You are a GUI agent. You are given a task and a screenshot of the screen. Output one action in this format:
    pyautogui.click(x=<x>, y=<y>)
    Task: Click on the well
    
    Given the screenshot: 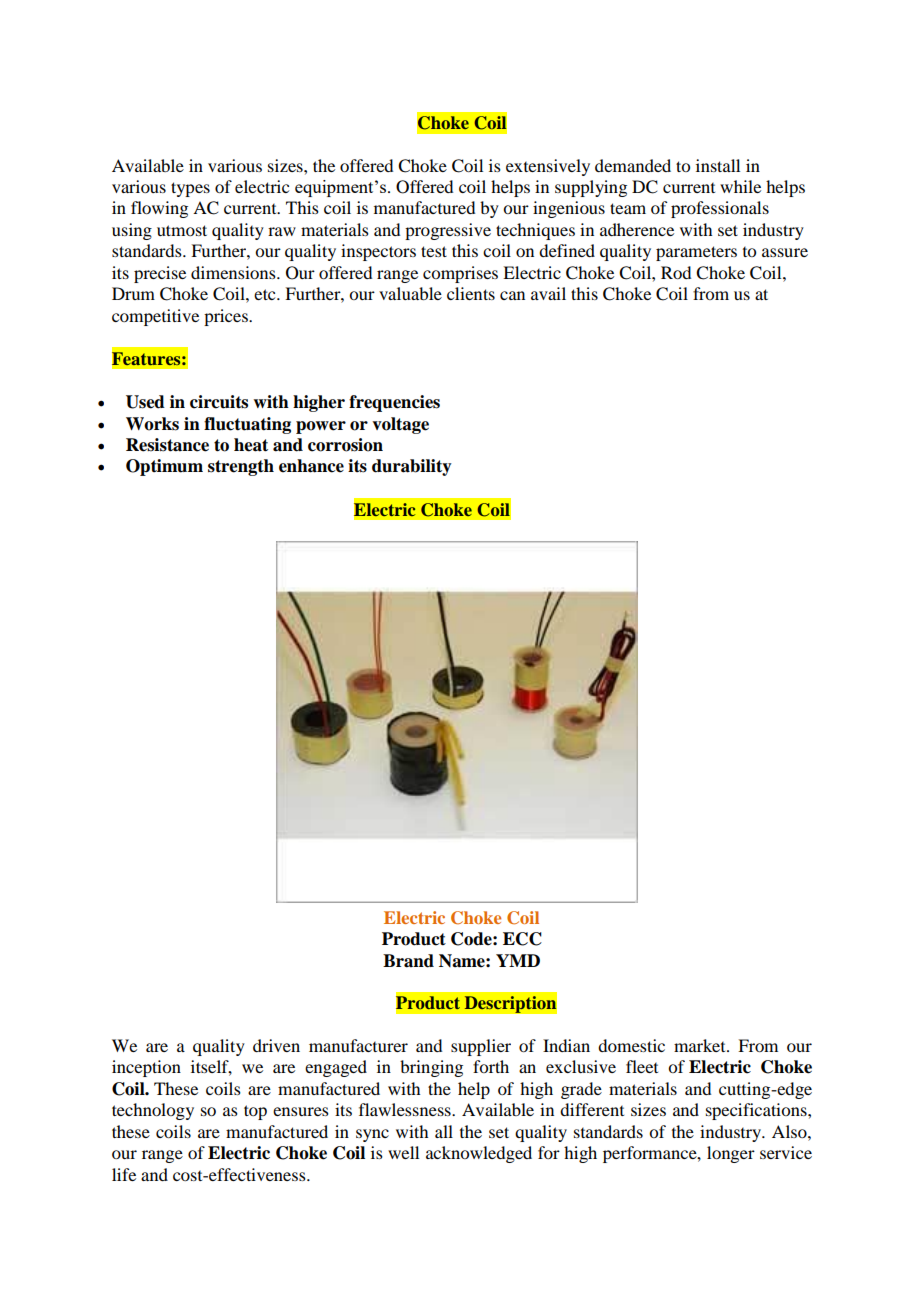 What is the action you would take?
    pyautogui.click(x=403, y=1152)
